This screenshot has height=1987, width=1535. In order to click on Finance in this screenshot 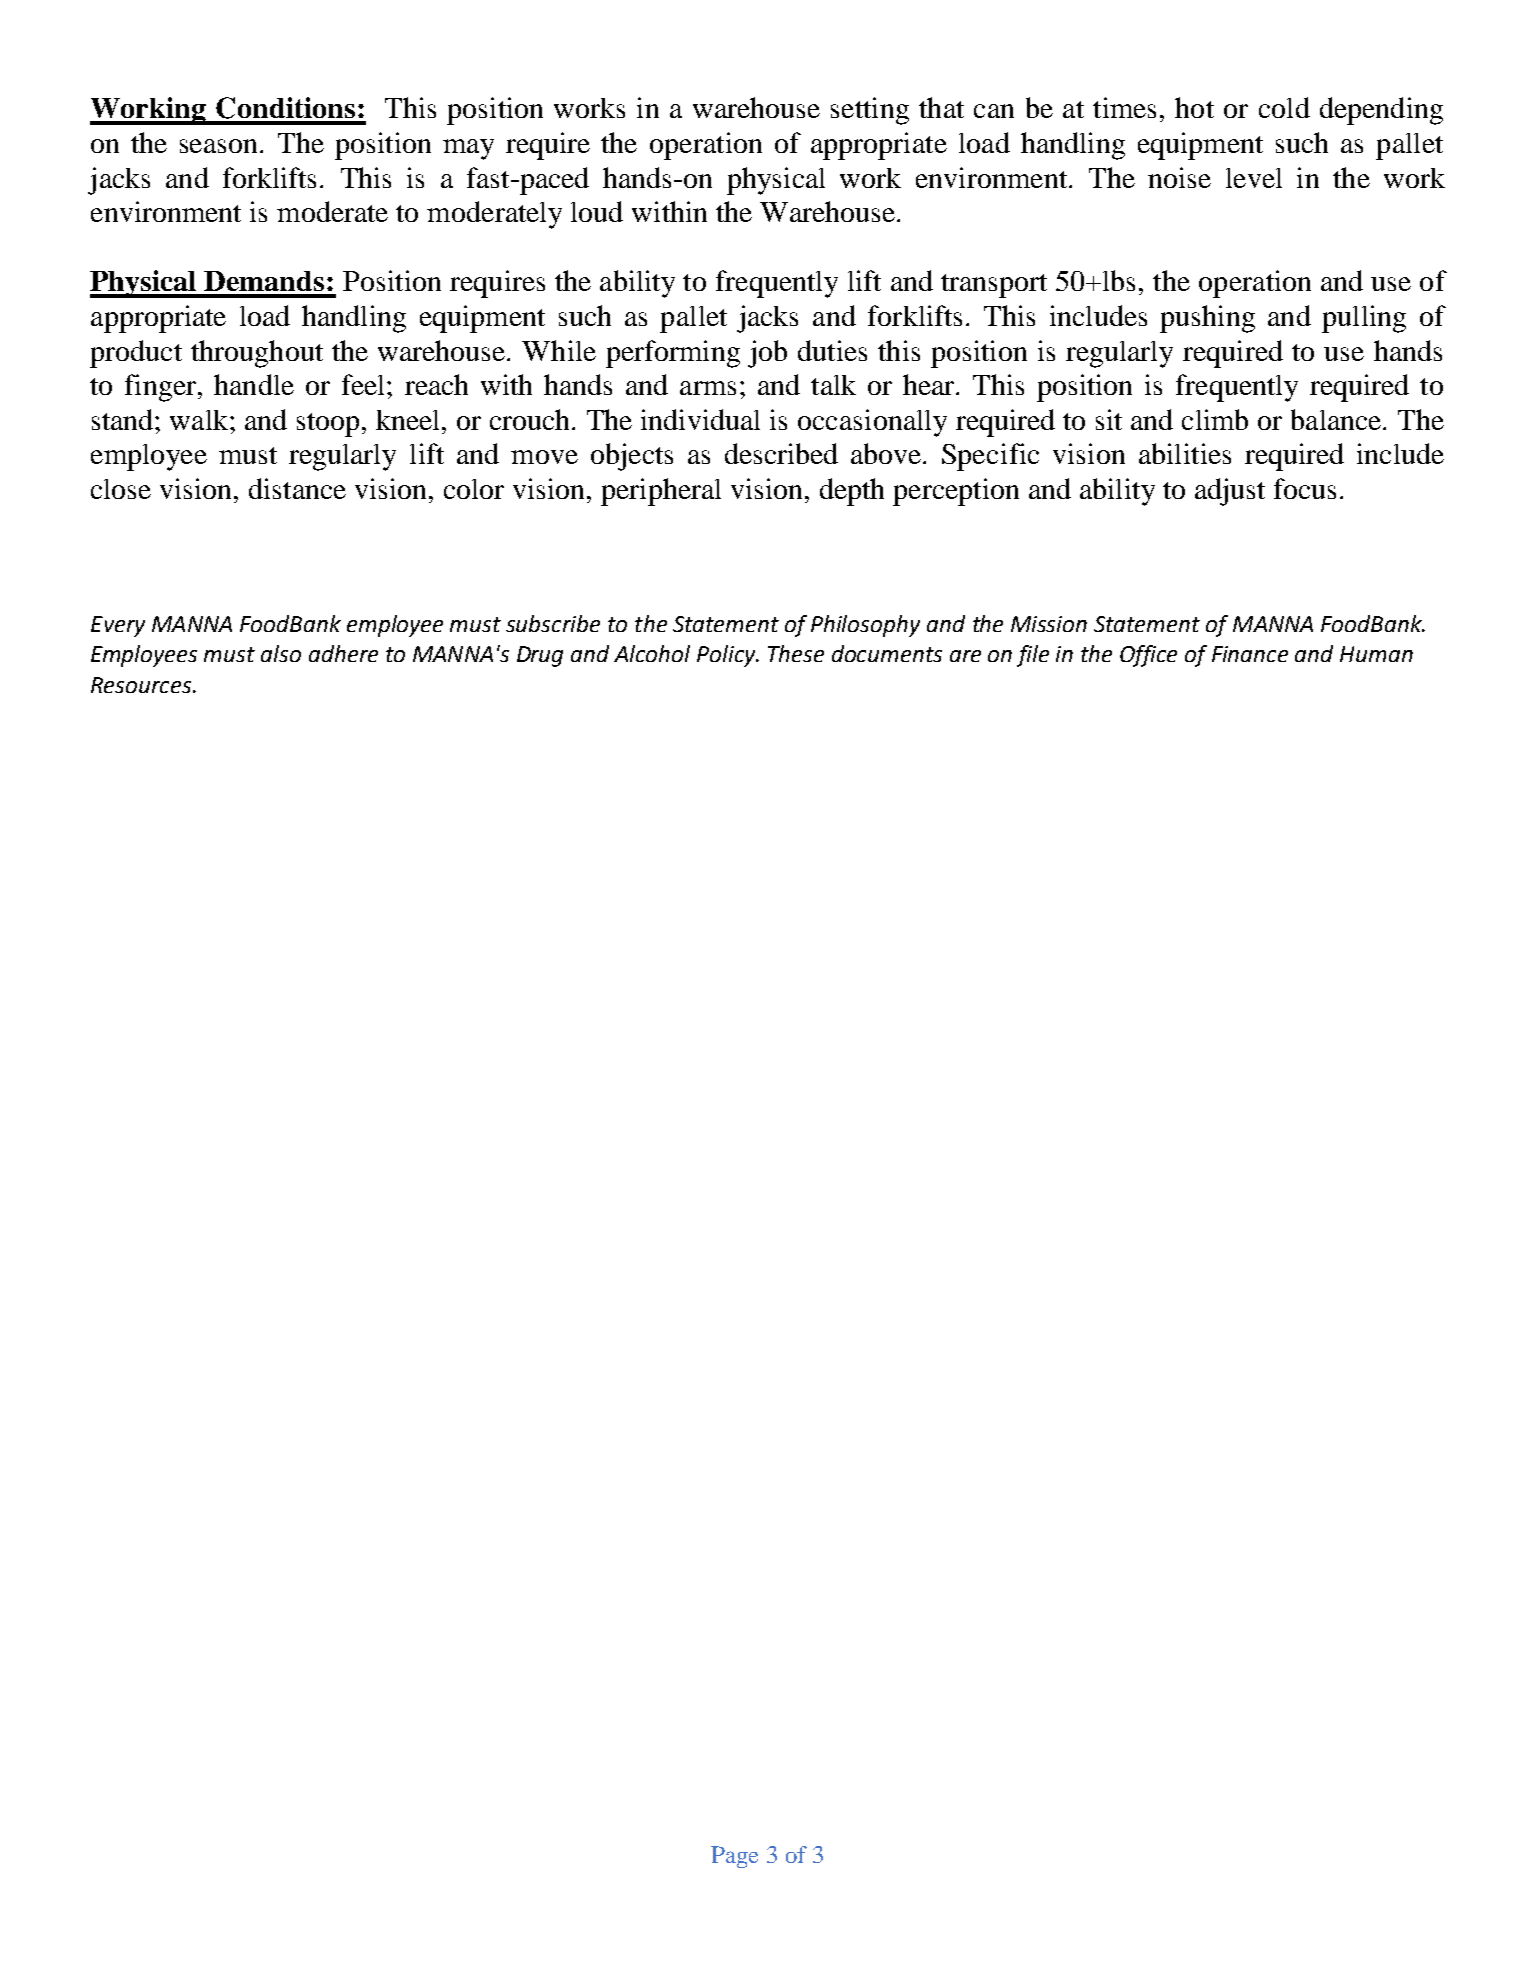, I will do `click(1250, 654)`.
